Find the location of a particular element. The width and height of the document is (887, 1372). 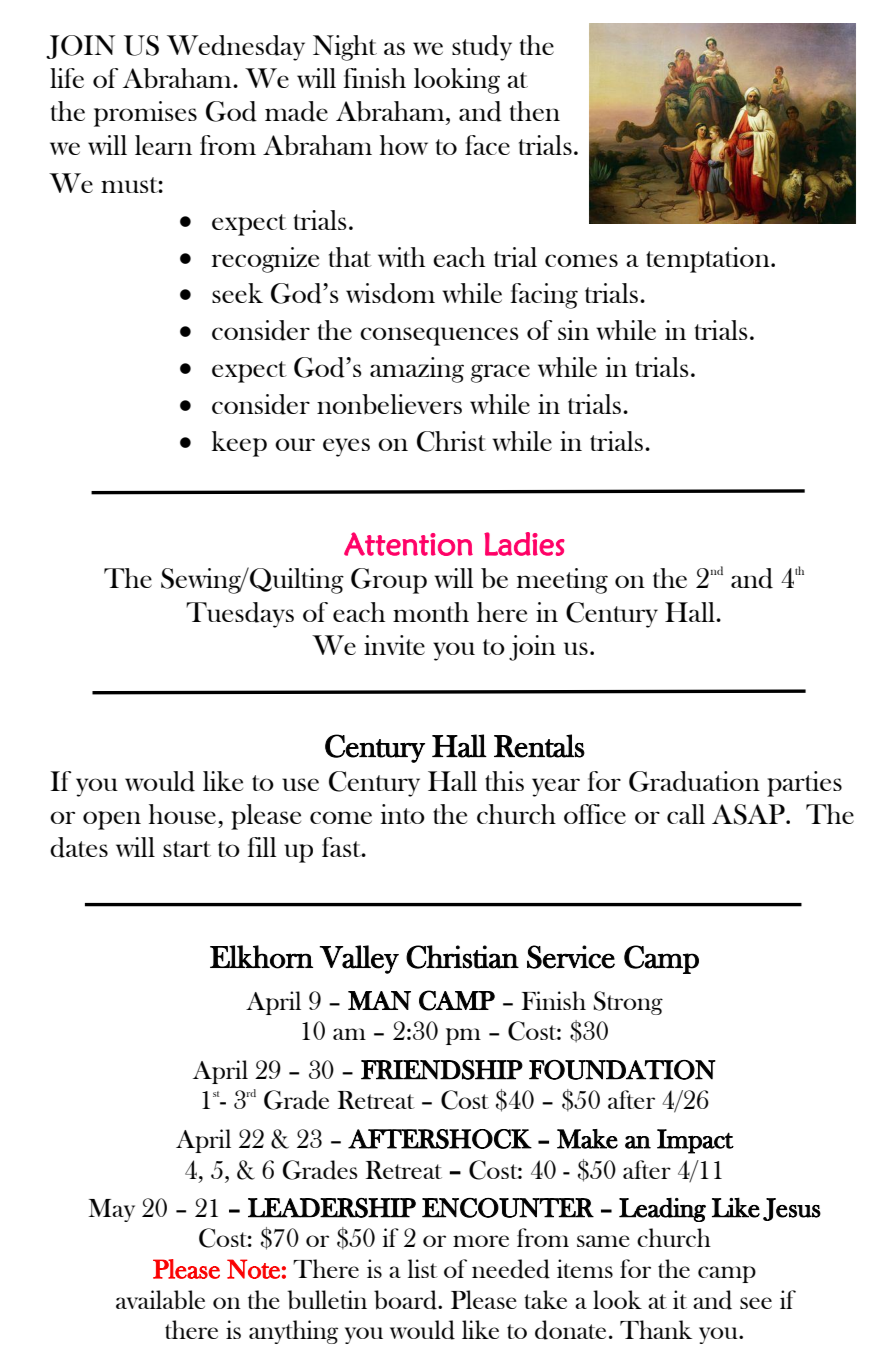

temptation is located at coordinates (709, 260).
